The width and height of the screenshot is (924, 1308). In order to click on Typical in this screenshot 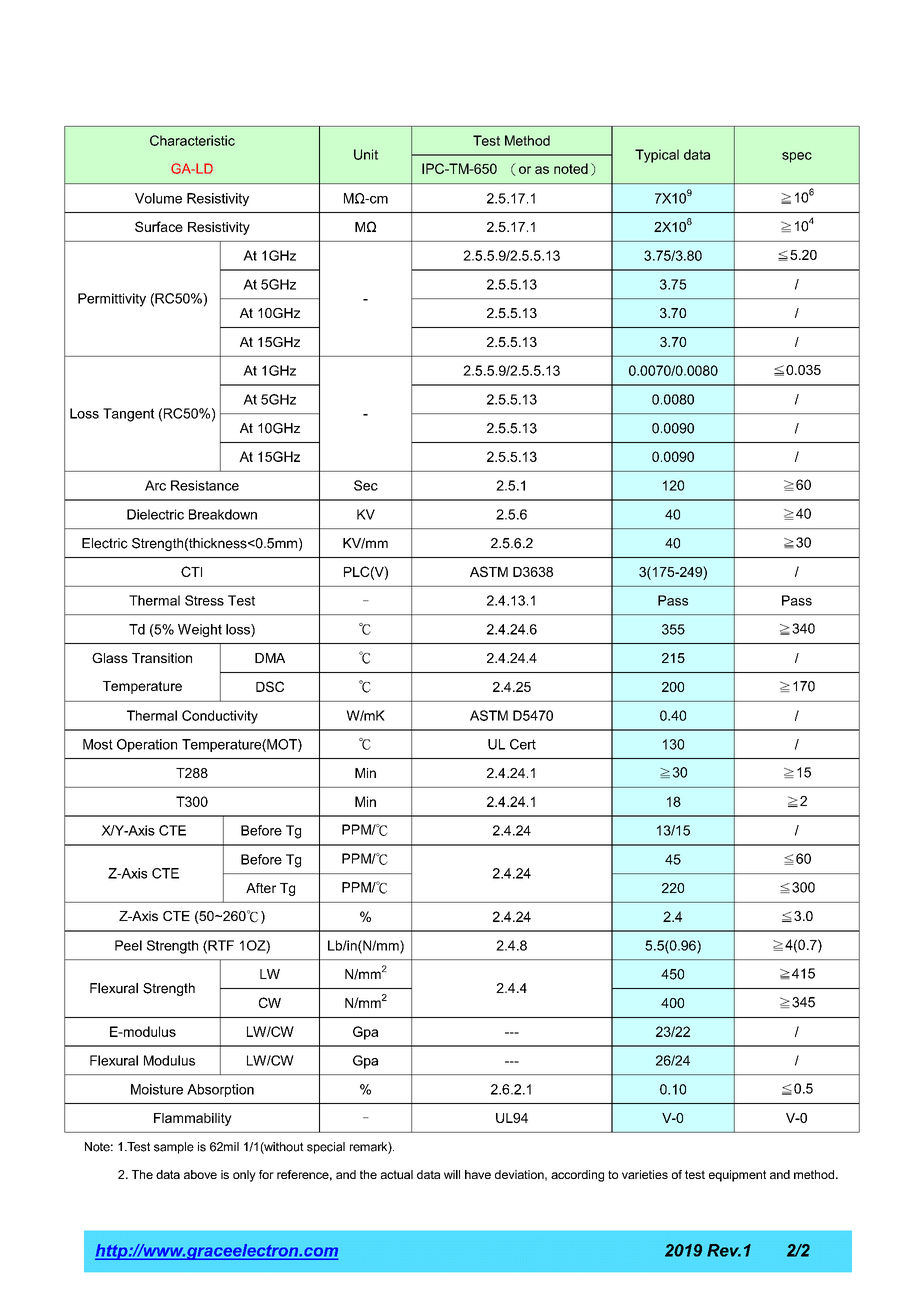, I will do `click(657, 156)`.
